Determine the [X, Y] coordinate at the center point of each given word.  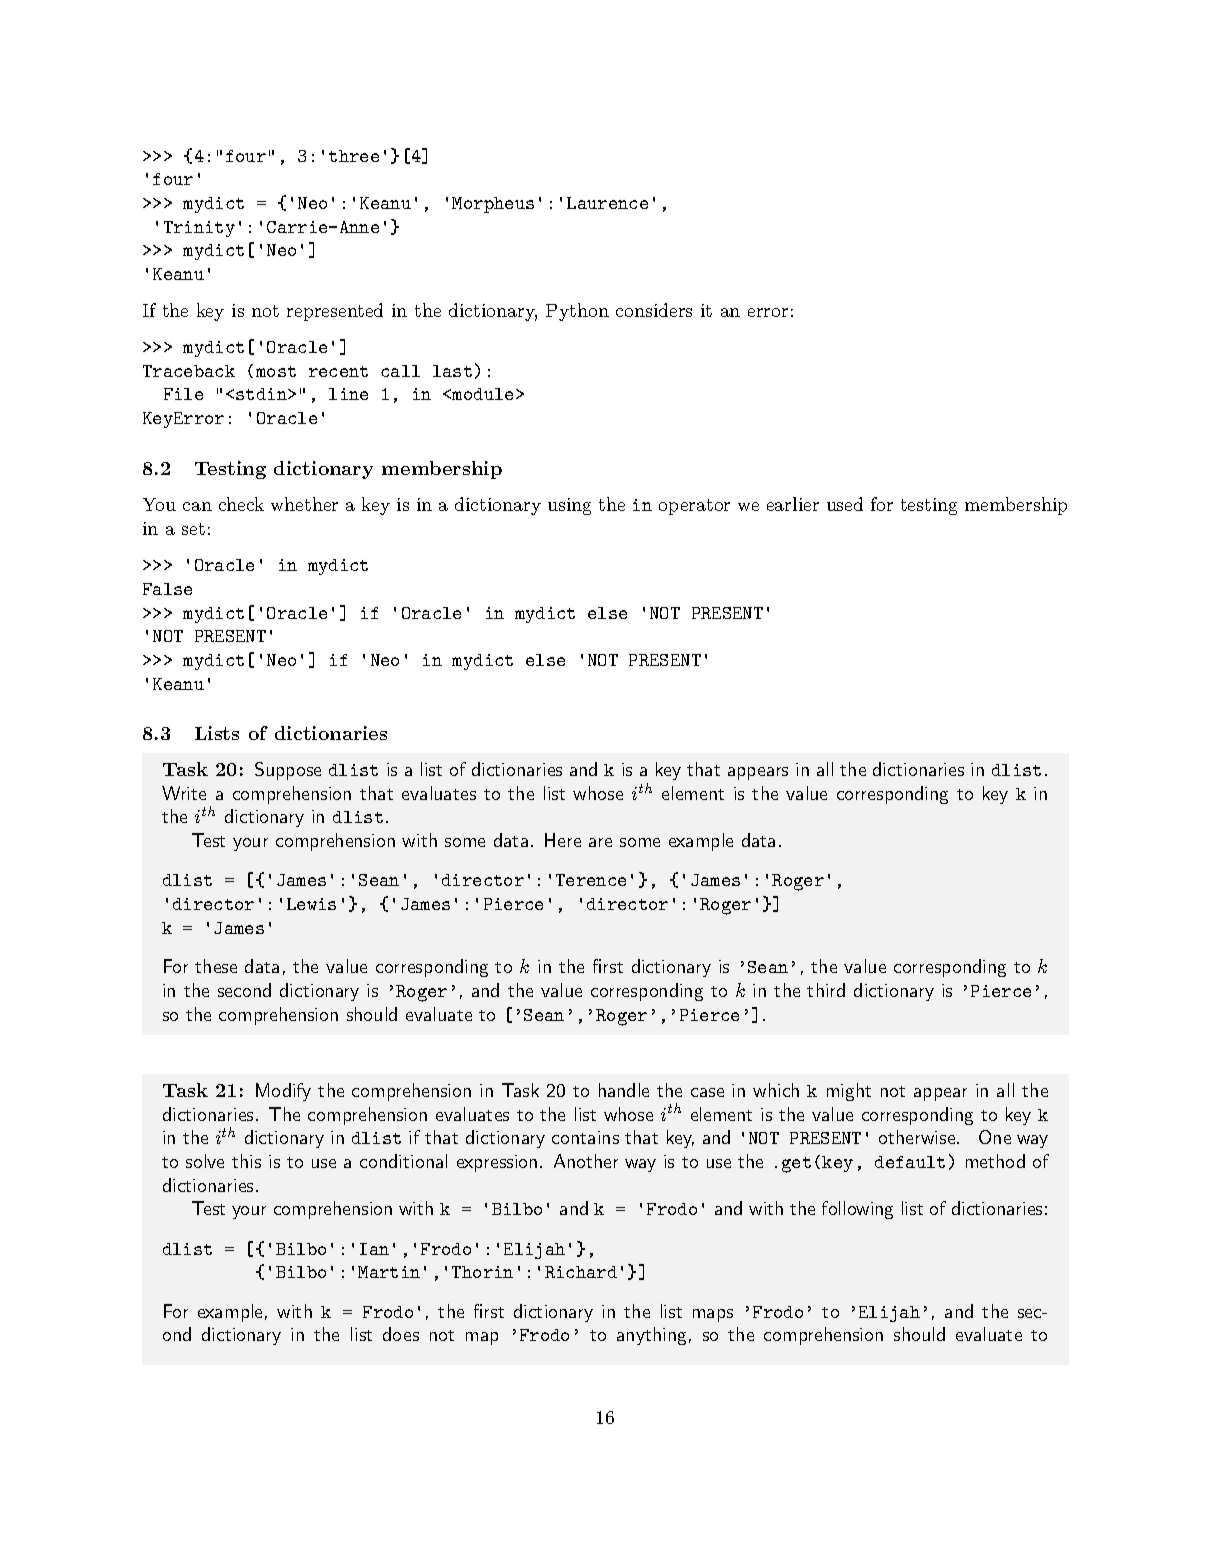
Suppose [288, 771]
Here [563, 840]
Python [577, 312]
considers [654, 310]
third [826, 990]
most [276, 371]
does [401, 1334]
